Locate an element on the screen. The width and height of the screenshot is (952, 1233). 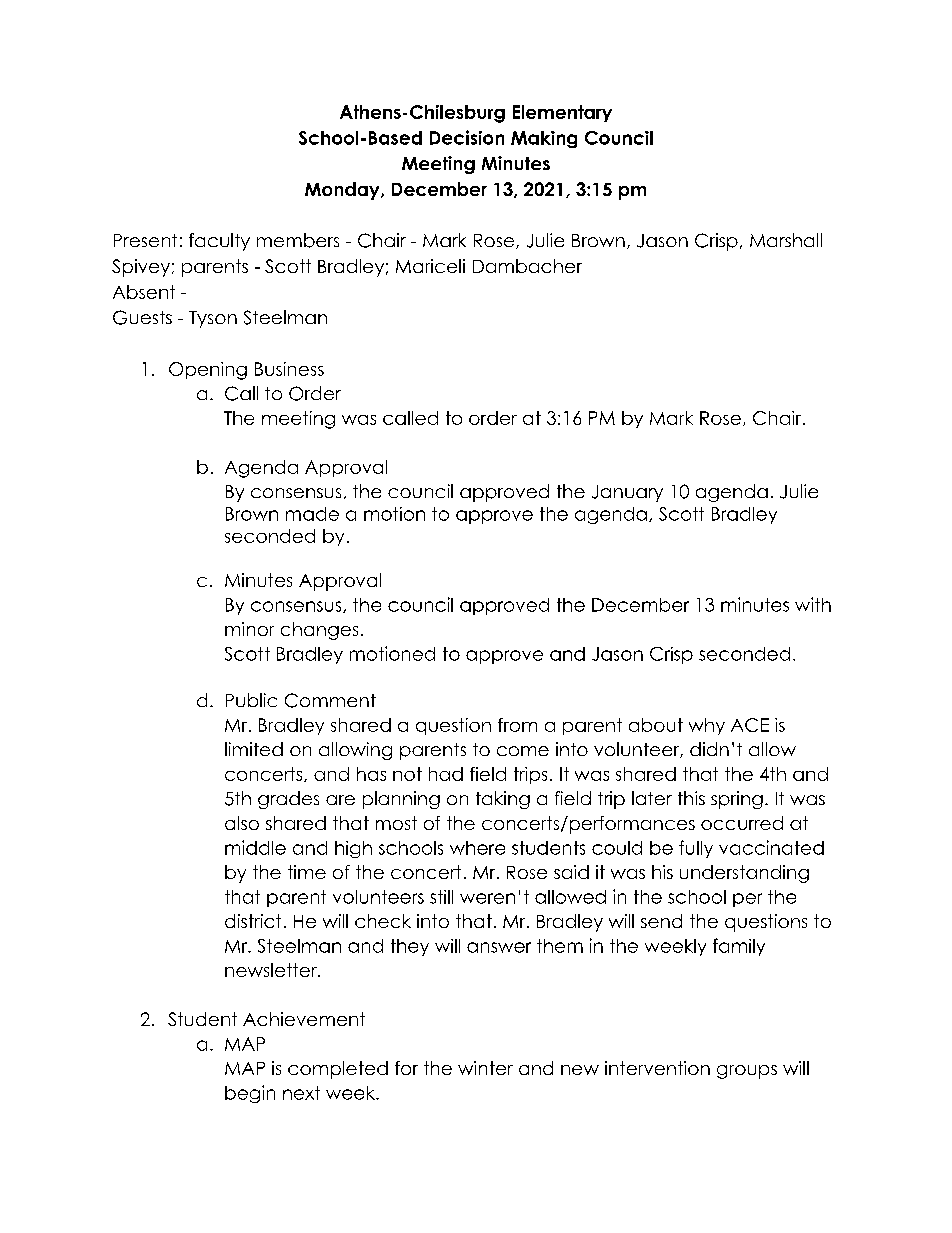
also is located at coordinates (242, 823).
